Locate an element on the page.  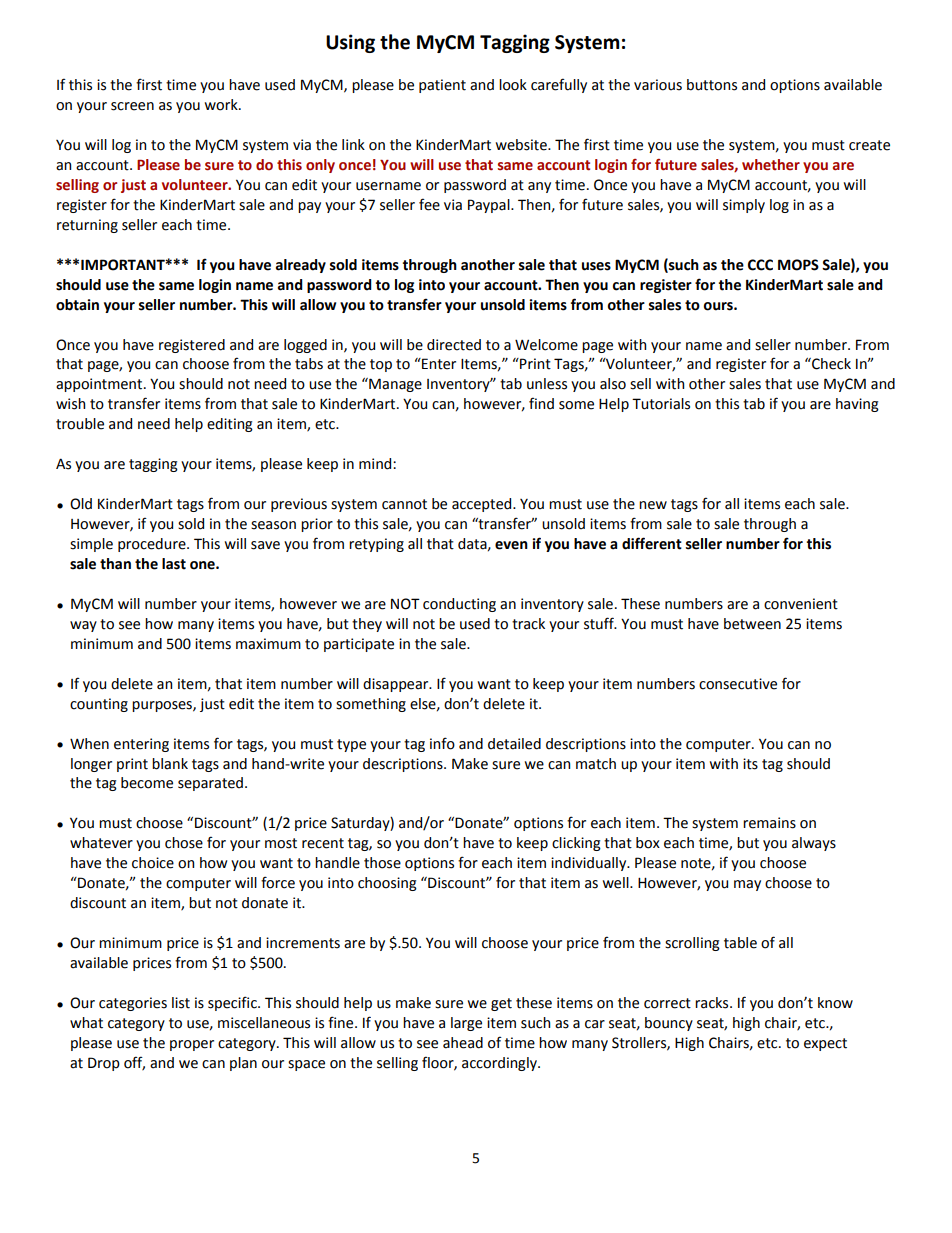
CCC is located at coordinates (760, 265).
